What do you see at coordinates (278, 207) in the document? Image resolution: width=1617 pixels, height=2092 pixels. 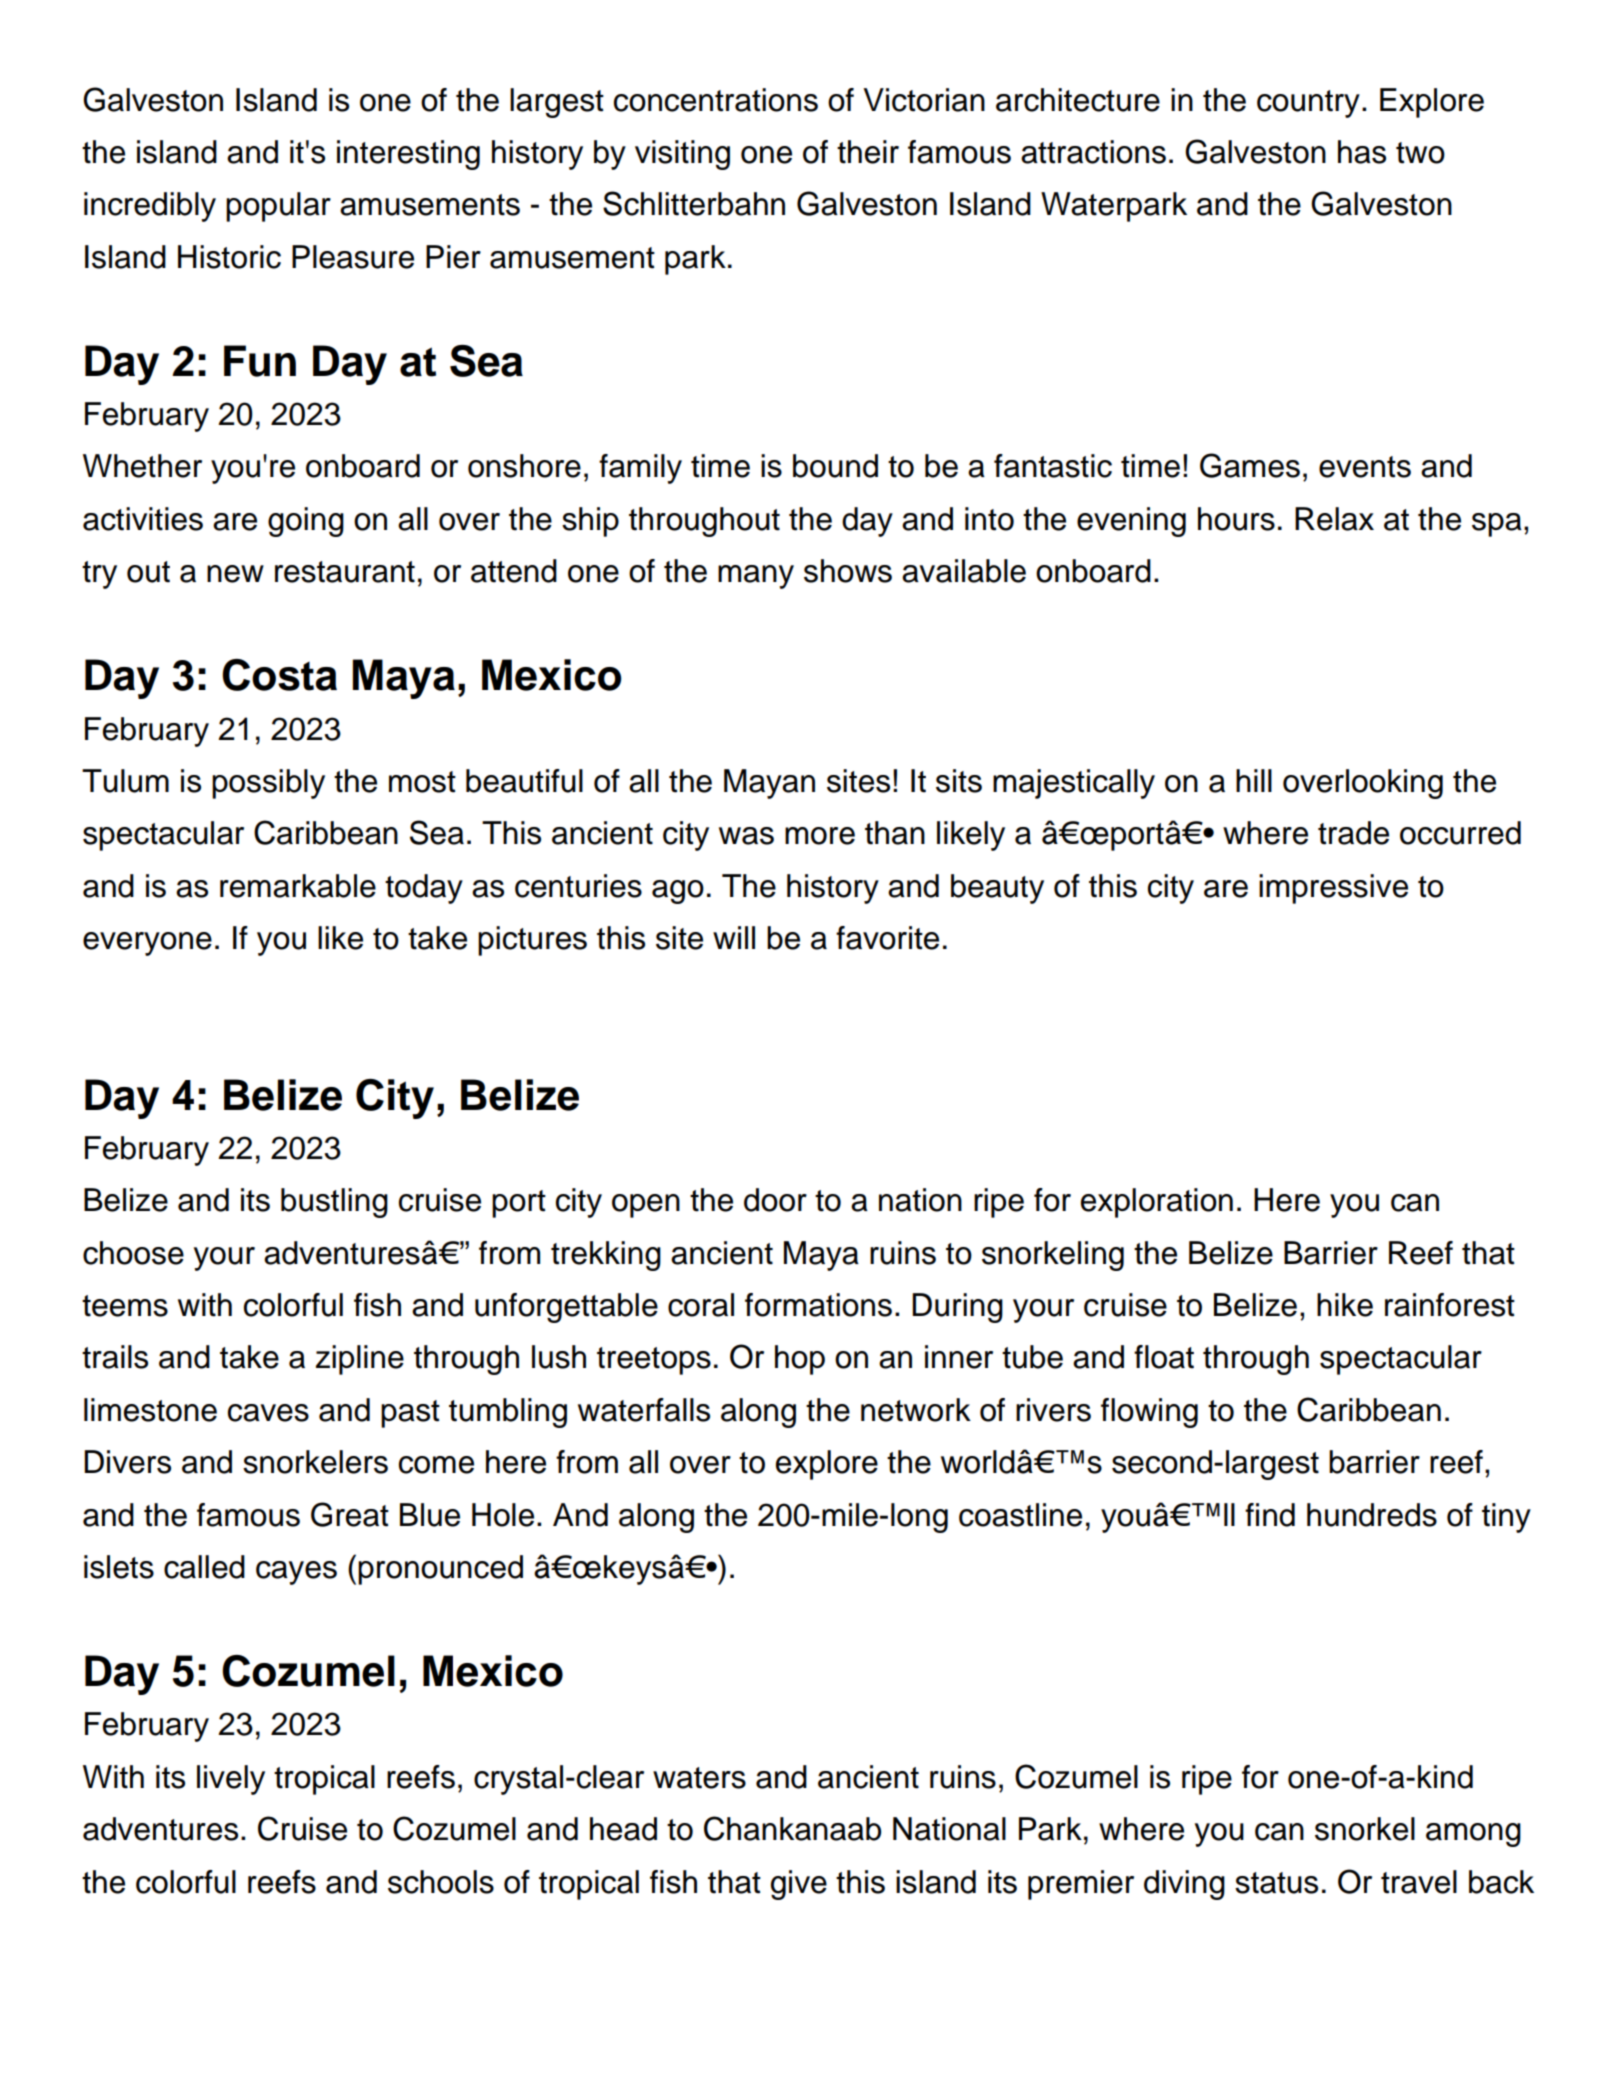 I see `popular` at bounding box center [278, 207].
